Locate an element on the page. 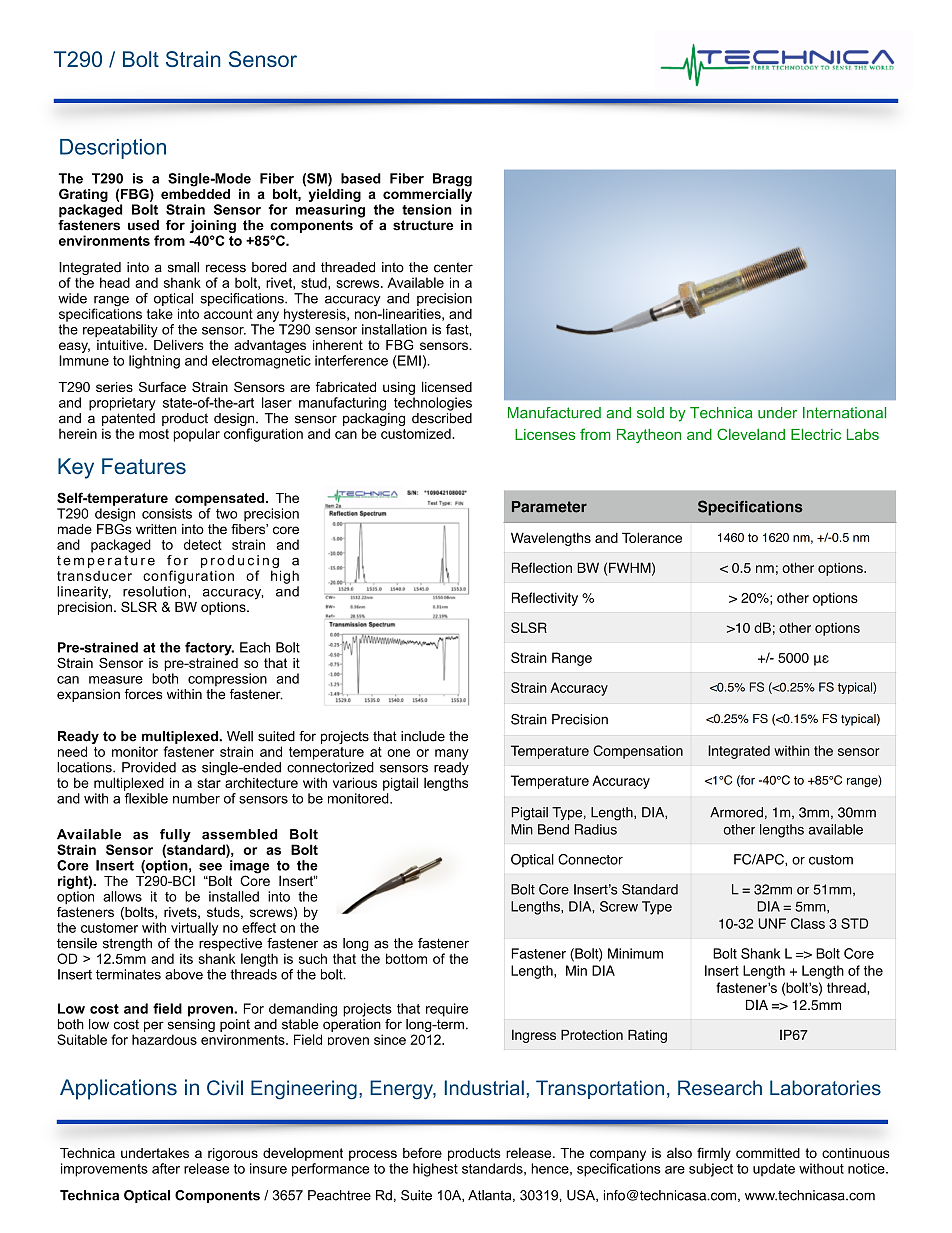 Image resolution: width=952 pixels, height=1233 pixels. forces is located at coordinates (143, 694).
